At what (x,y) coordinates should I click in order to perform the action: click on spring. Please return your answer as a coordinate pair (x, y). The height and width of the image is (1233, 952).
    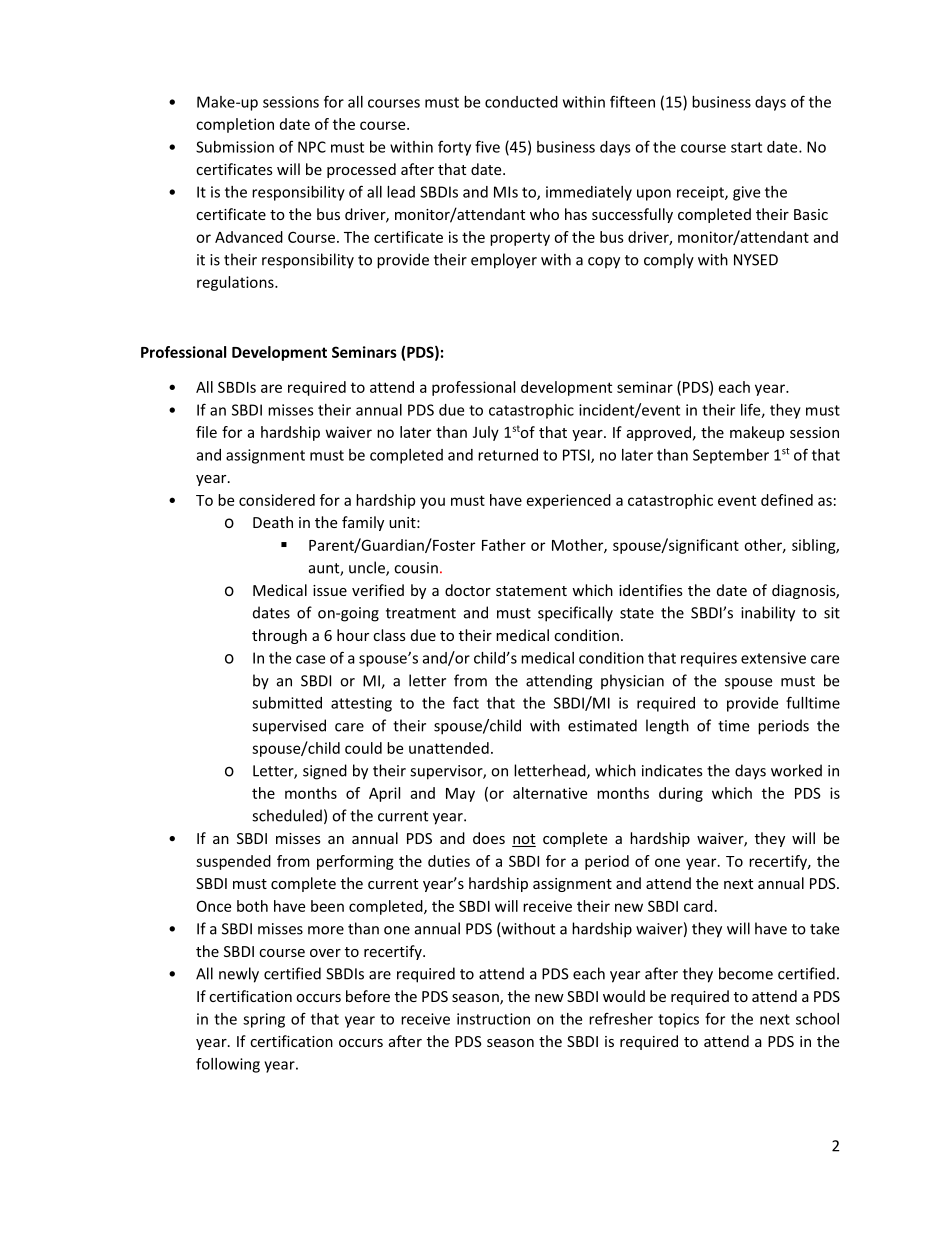
    Looking at the image, I should click on (264, 1020).
